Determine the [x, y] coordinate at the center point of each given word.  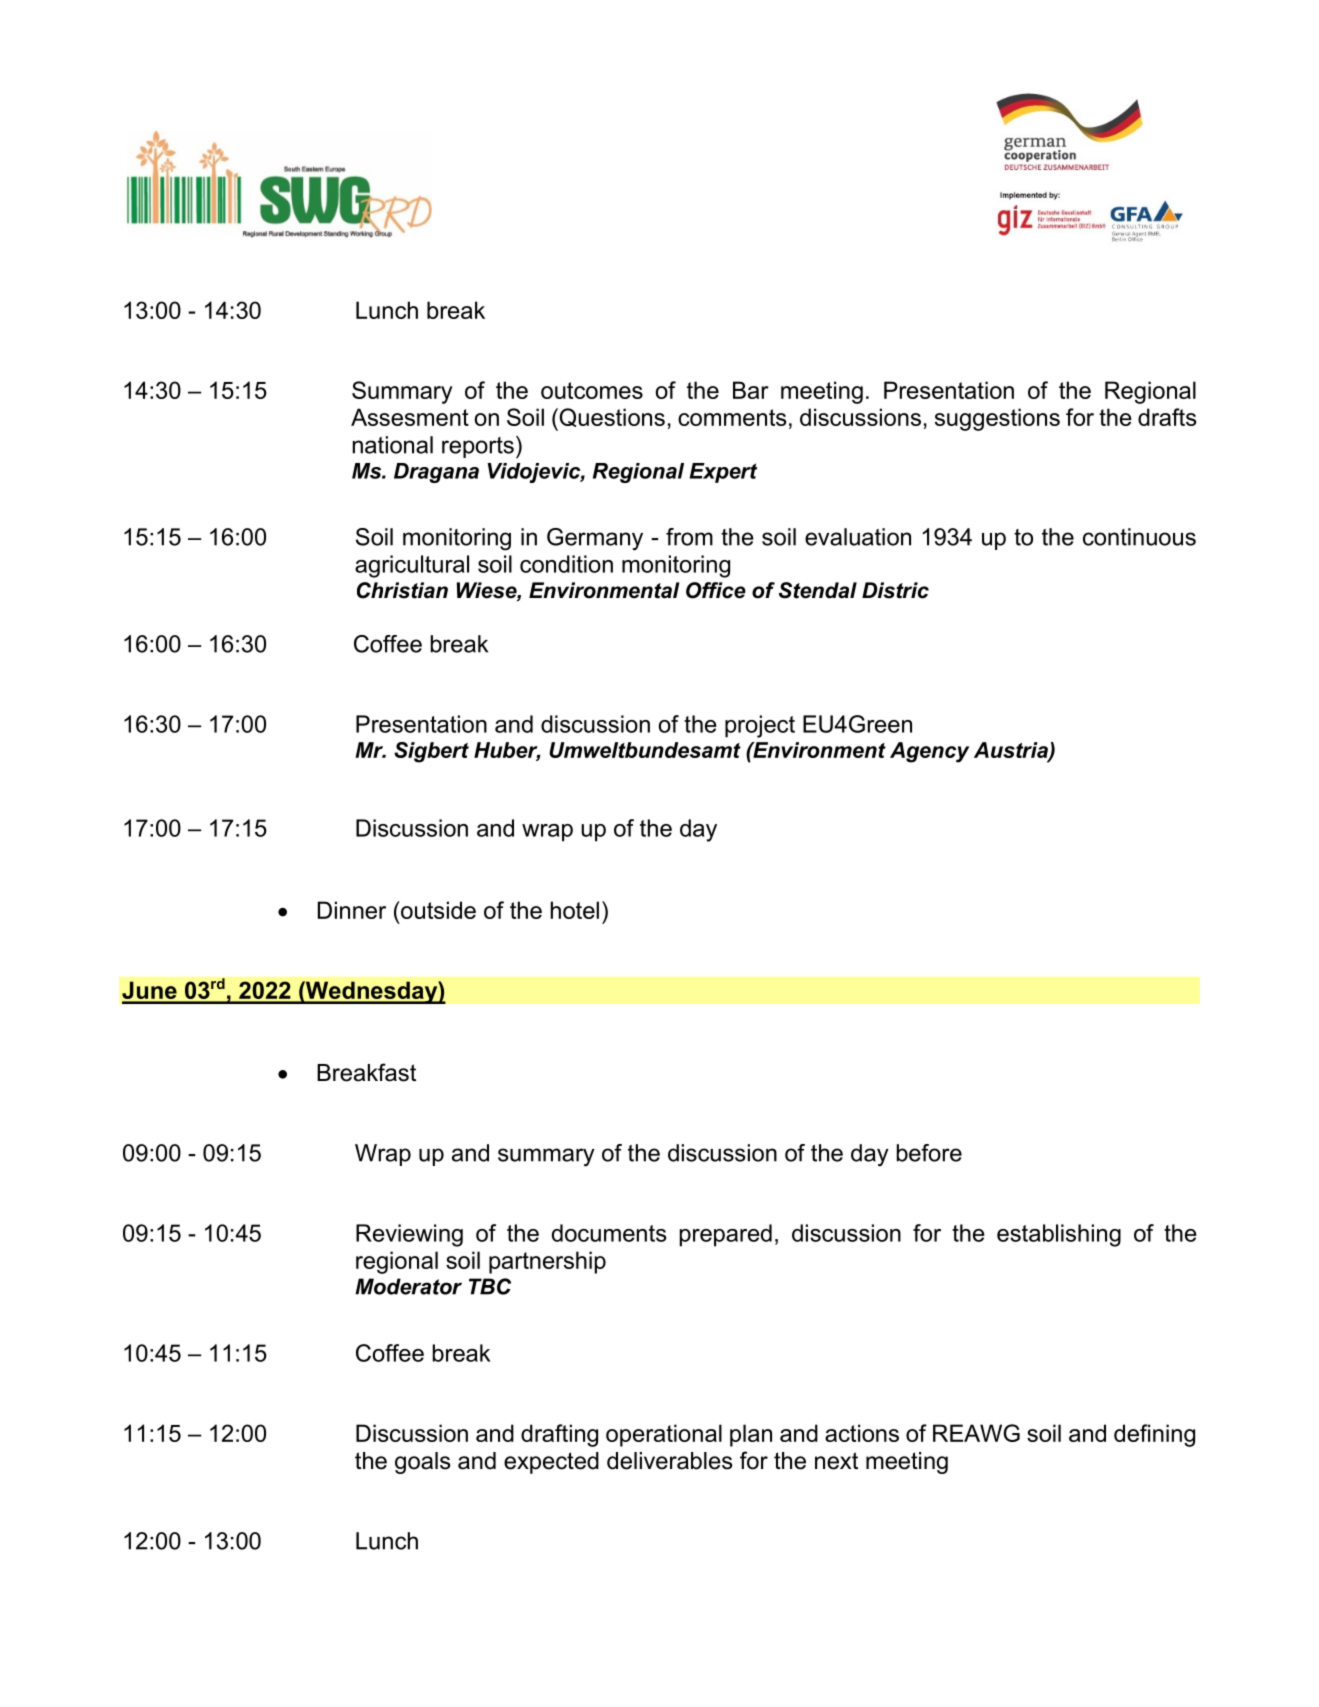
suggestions [997, 419]
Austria [1012, 751]
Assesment [410, 417]
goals [423, 1463]
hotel [575, 910]
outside [437, 910]
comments [732, 417]
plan [751, 1435]
